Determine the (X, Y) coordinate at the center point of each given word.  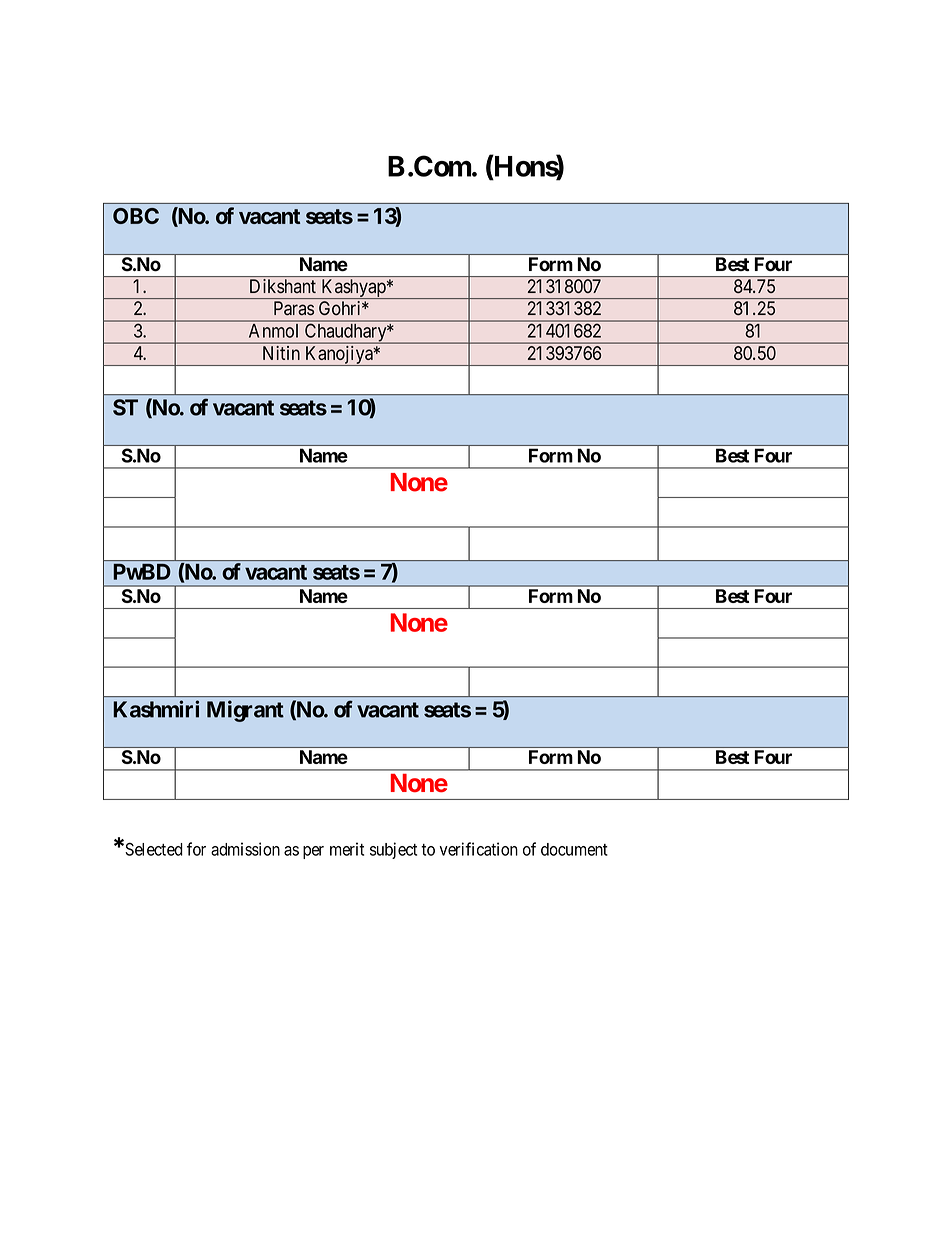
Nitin (281, 353)
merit (347, 849)
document (574, 849)
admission (245, 849)
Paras (294, 308)
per (313, 852)
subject (393, 850)
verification (479, 849)
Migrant (245, 711)
